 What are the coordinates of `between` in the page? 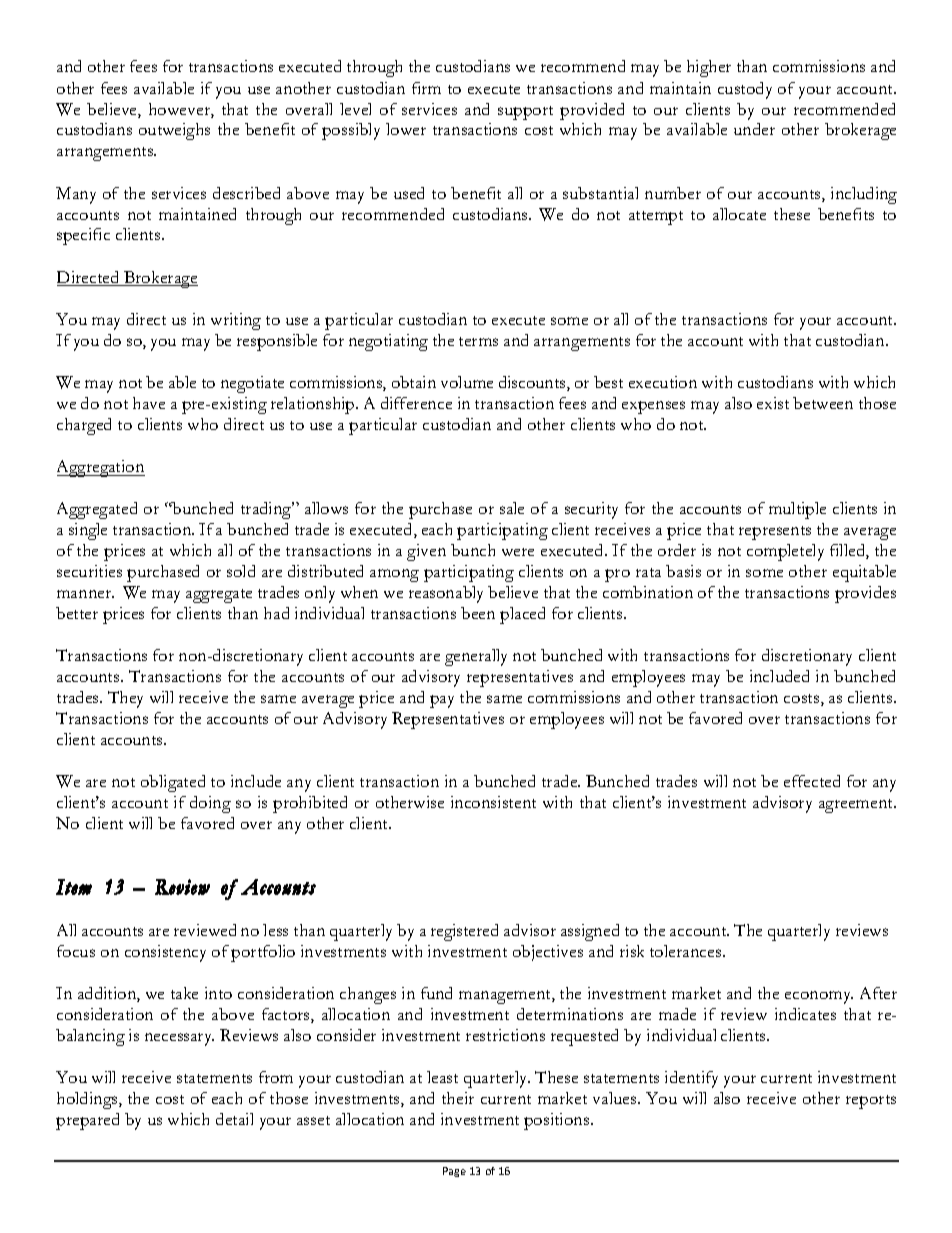 It's located at (823, 403).
